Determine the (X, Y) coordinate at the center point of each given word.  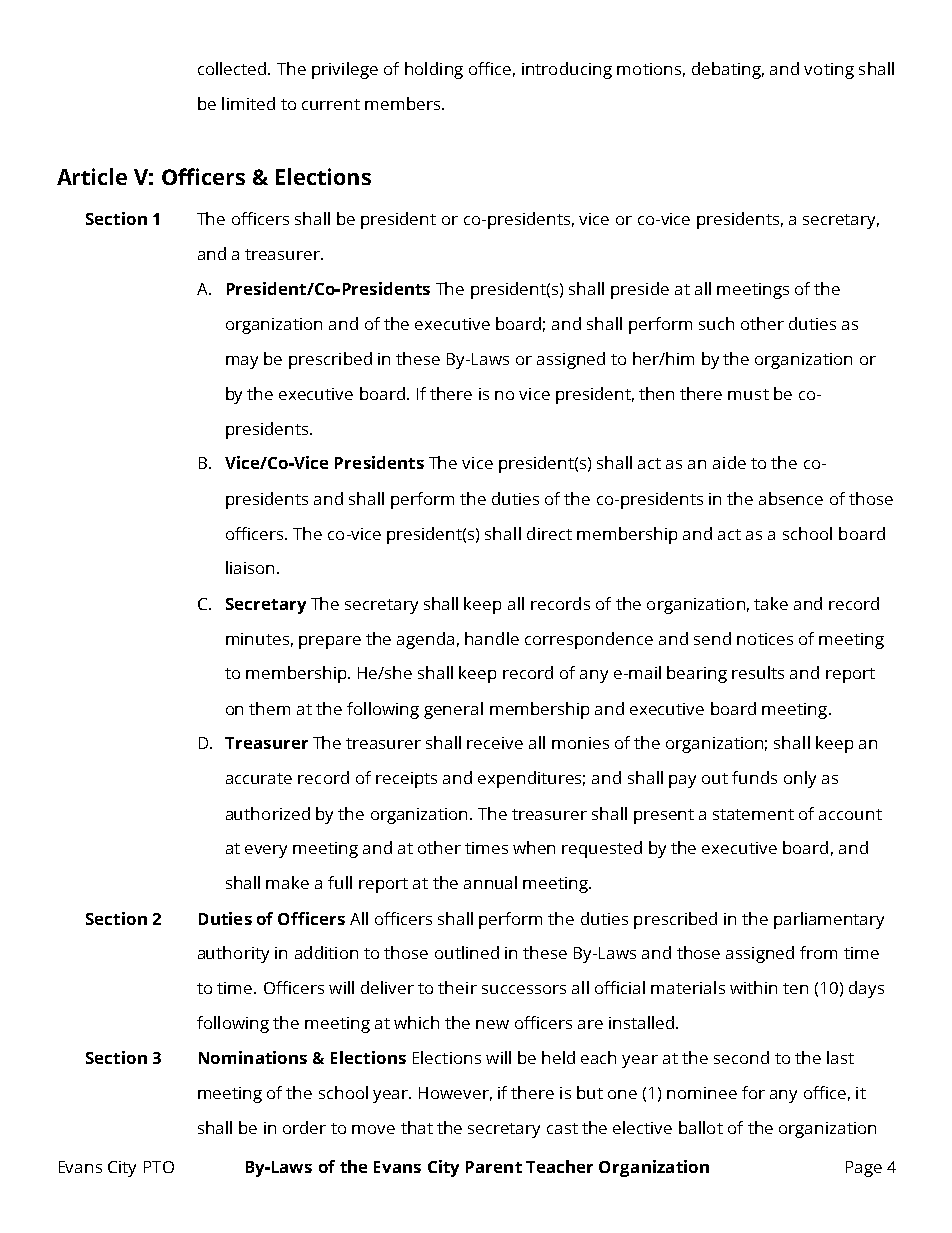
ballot (701, 1127)
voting (829, 71)
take (771, 603)
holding (434, 70)
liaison (250, 567)
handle (492, 638)
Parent (494, 1167)
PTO (159, 1167)
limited (248, 103)
